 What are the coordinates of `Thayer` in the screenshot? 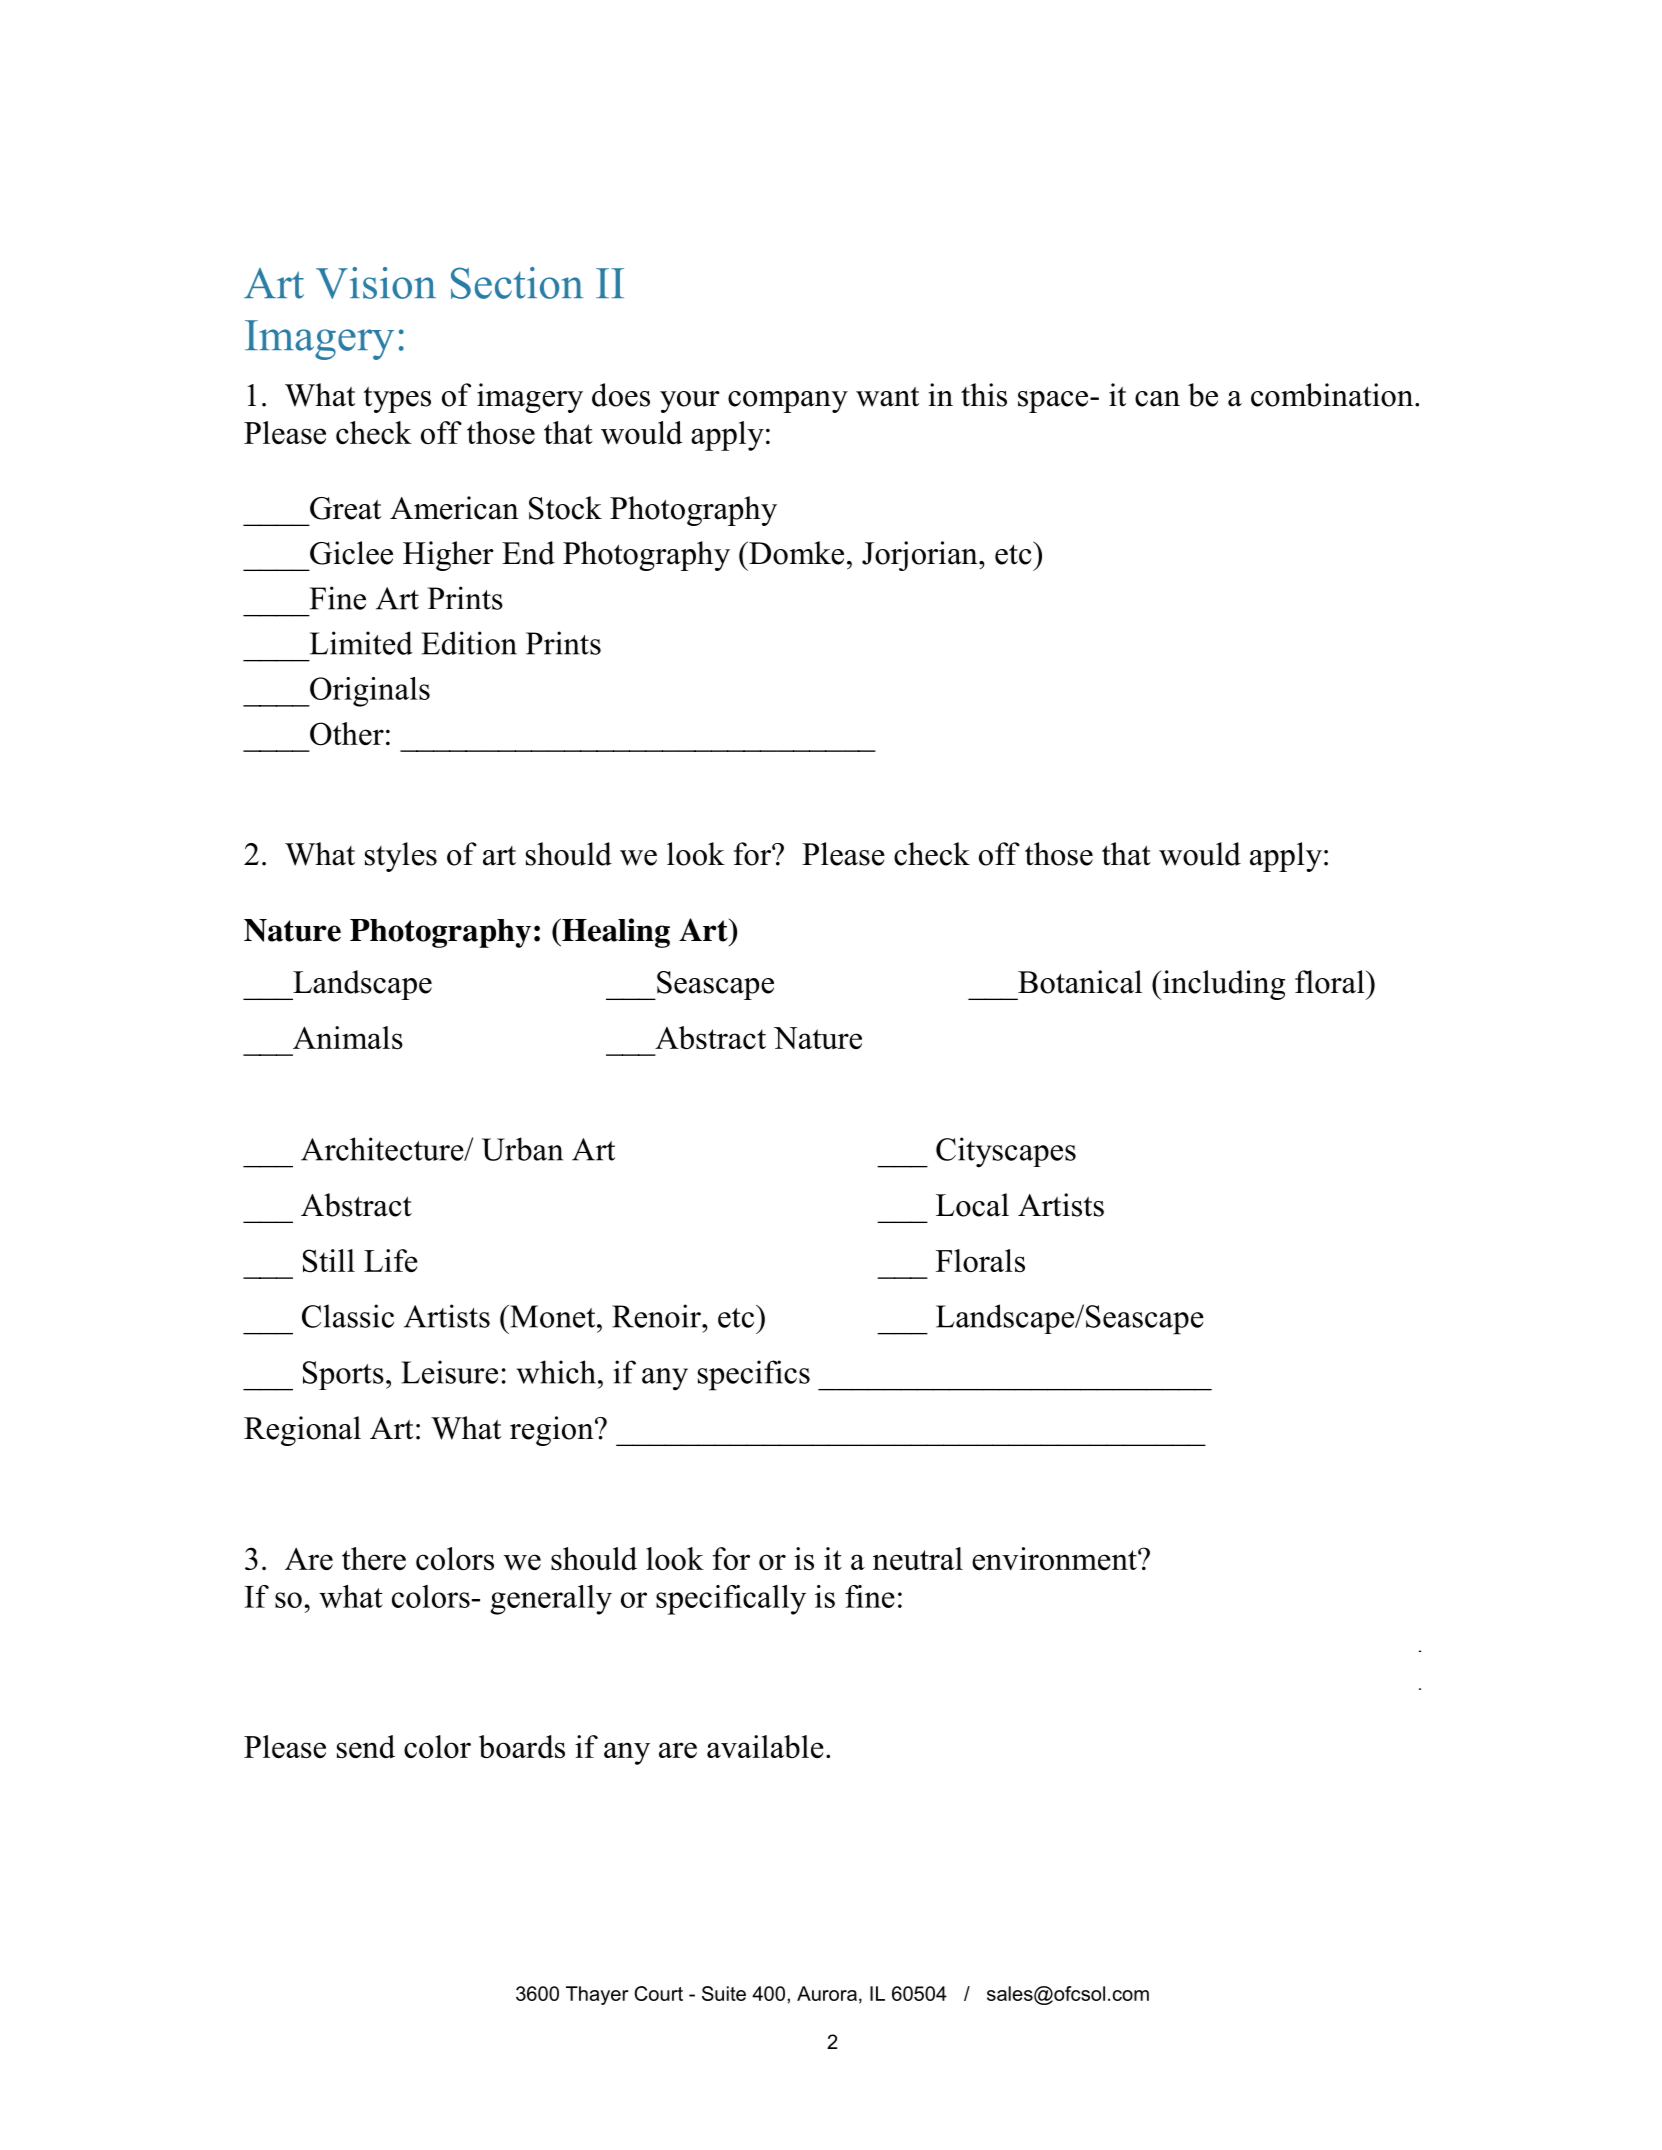 It's located at (597, 1995).
